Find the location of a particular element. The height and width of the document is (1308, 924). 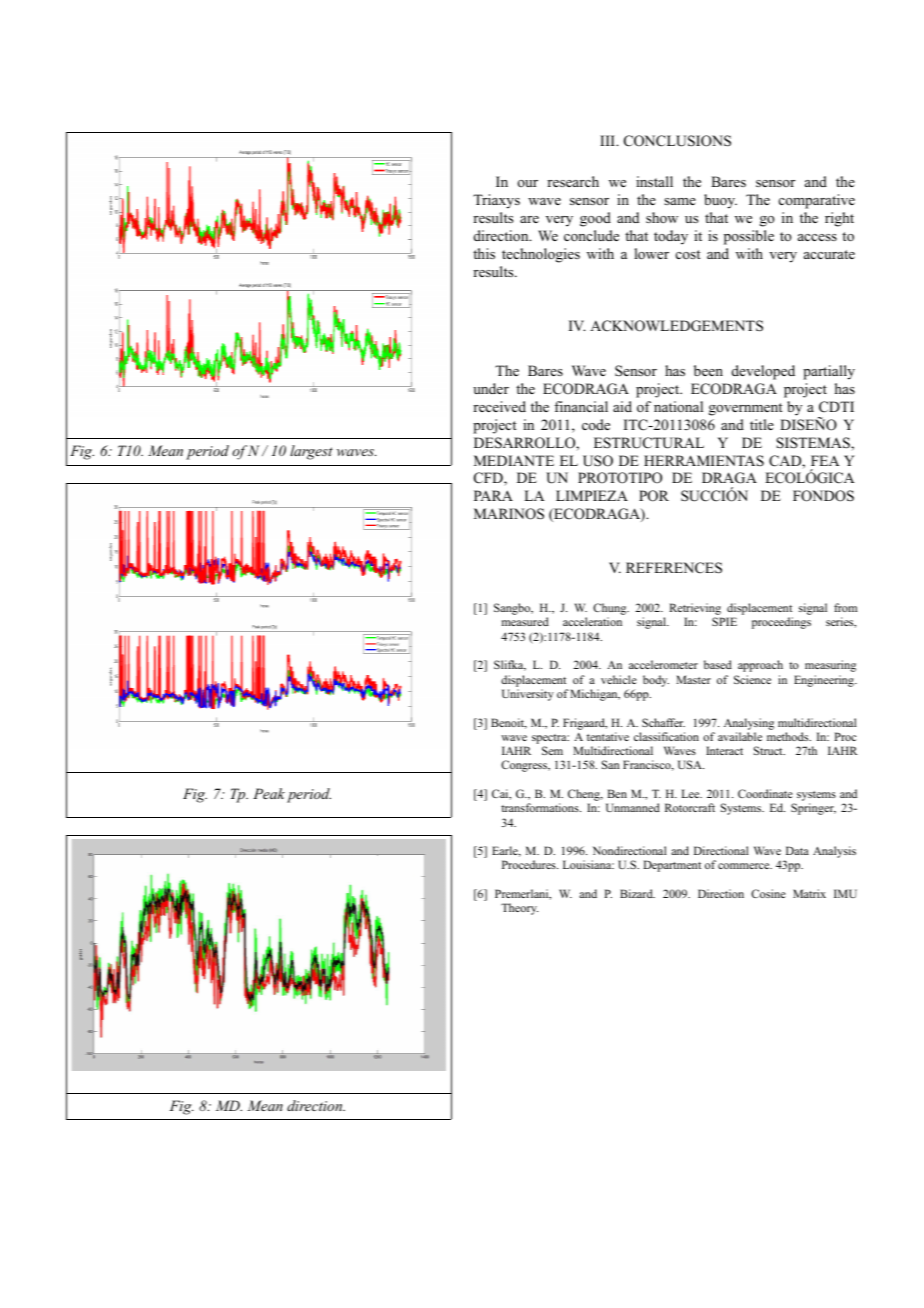

USO is located at coordinates (598, 461).
